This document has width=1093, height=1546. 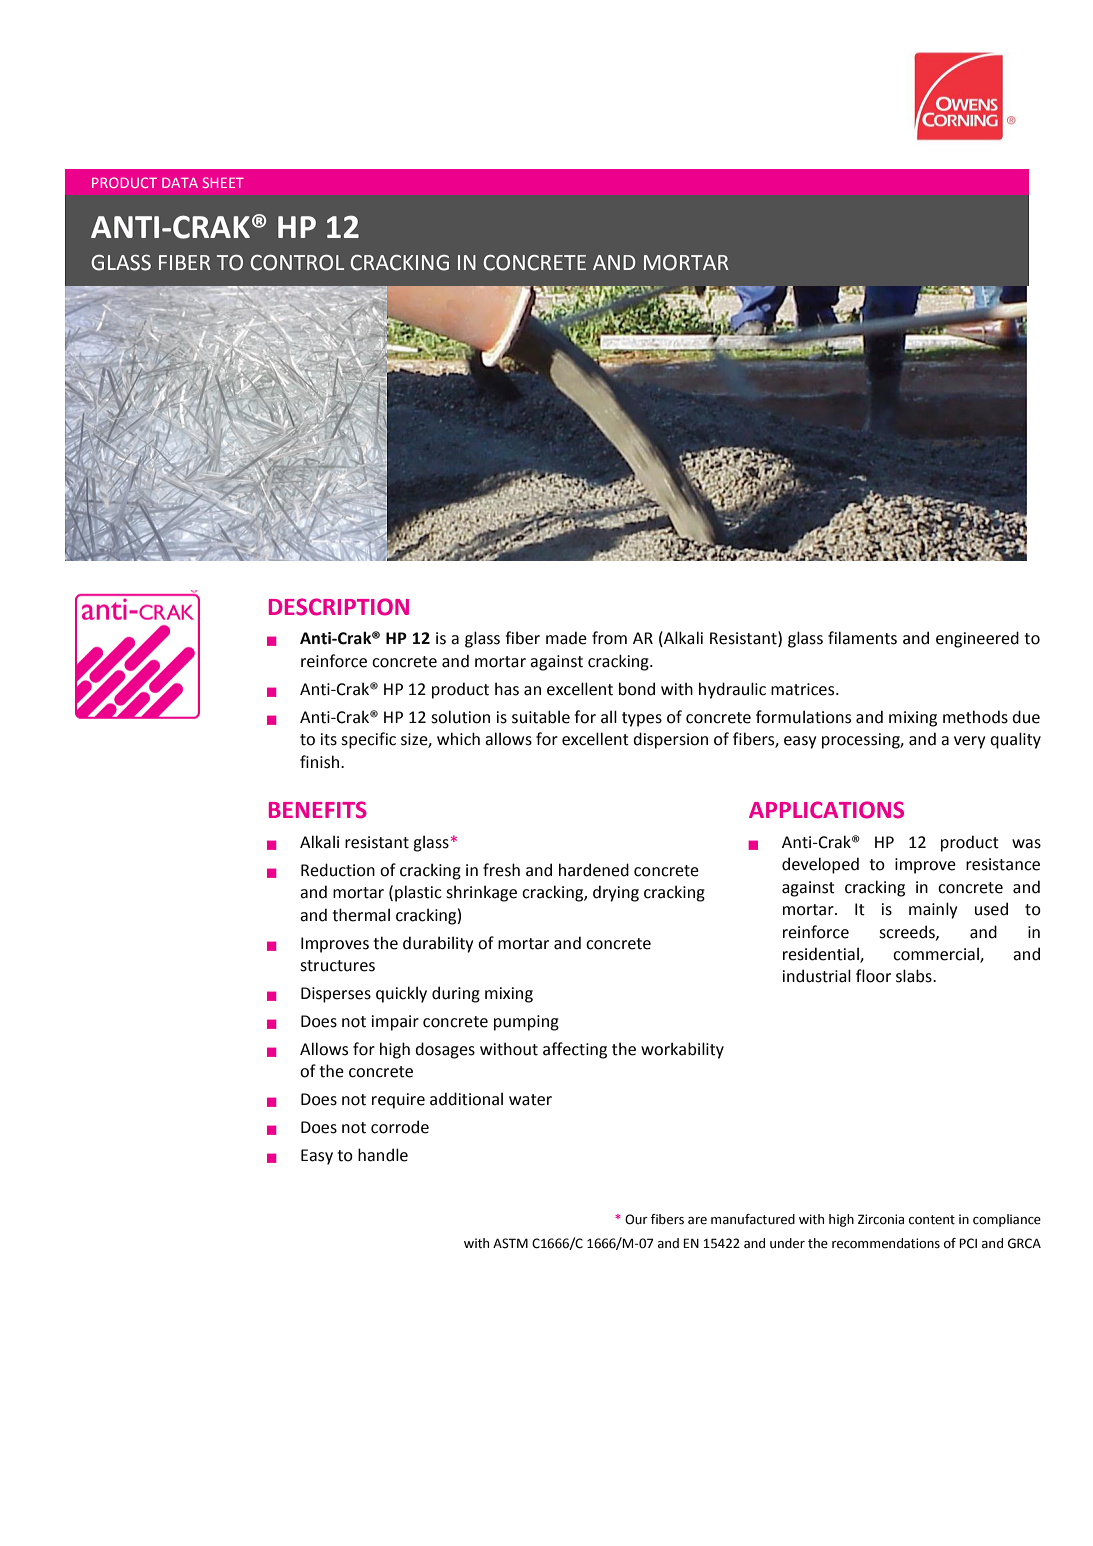 What do you see at coordinates (932, 1220) in the document?
I see `content` at bounding box center [932, 1220].
